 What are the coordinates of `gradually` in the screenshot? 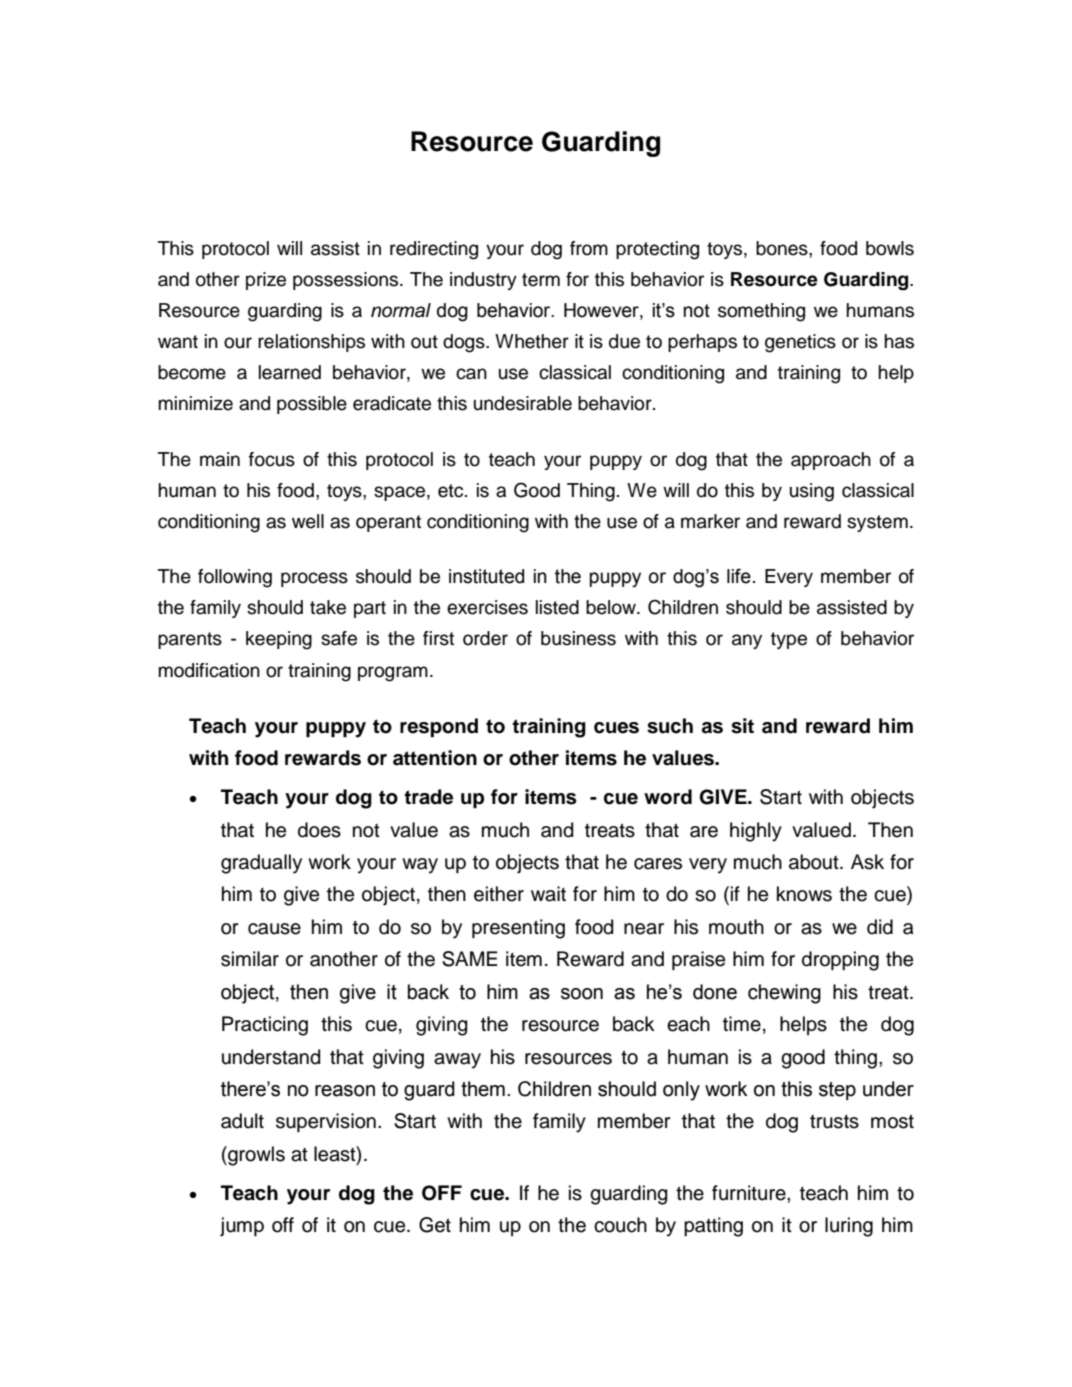 It's located at (261, 864).
